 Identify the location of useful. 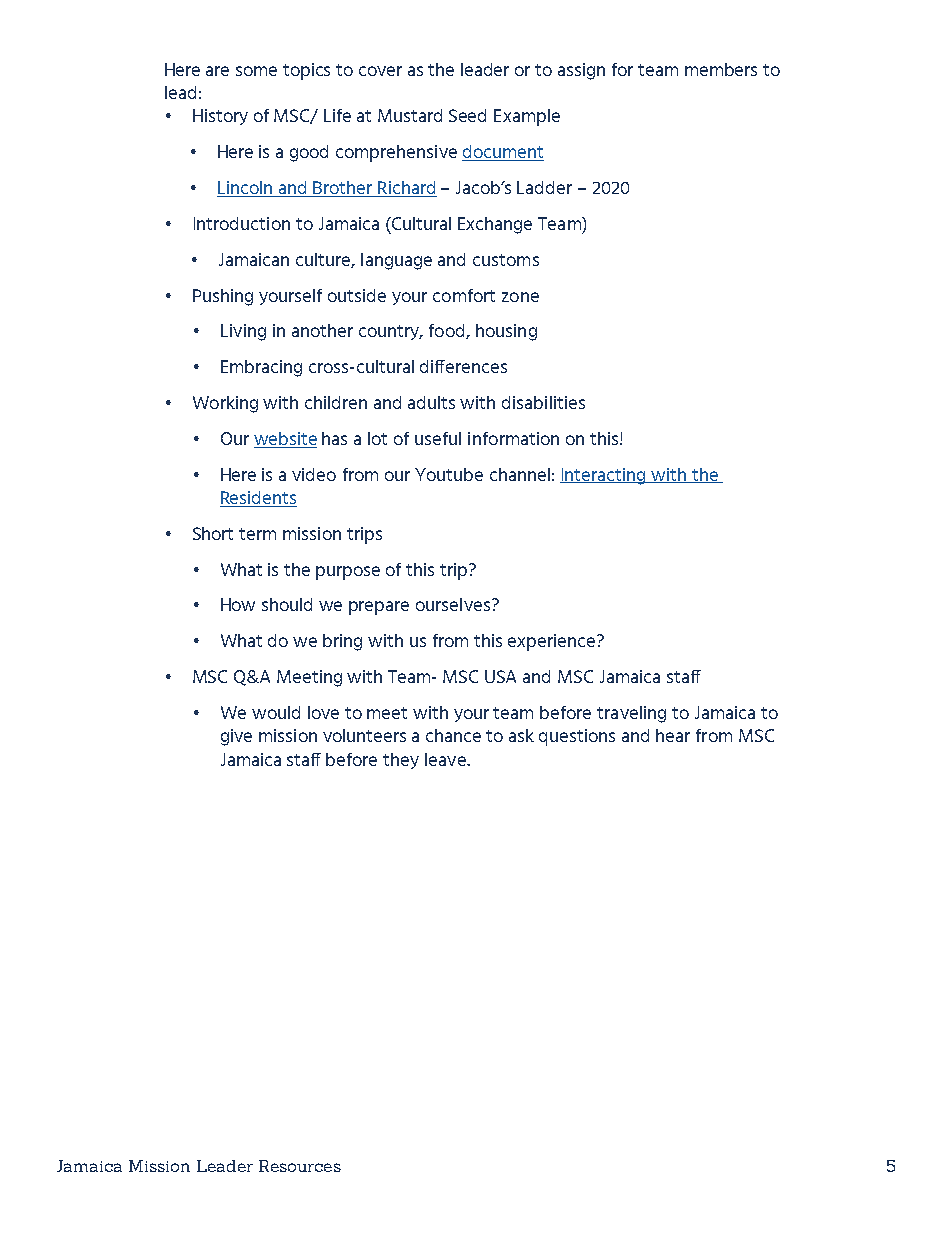
(438, 438).
